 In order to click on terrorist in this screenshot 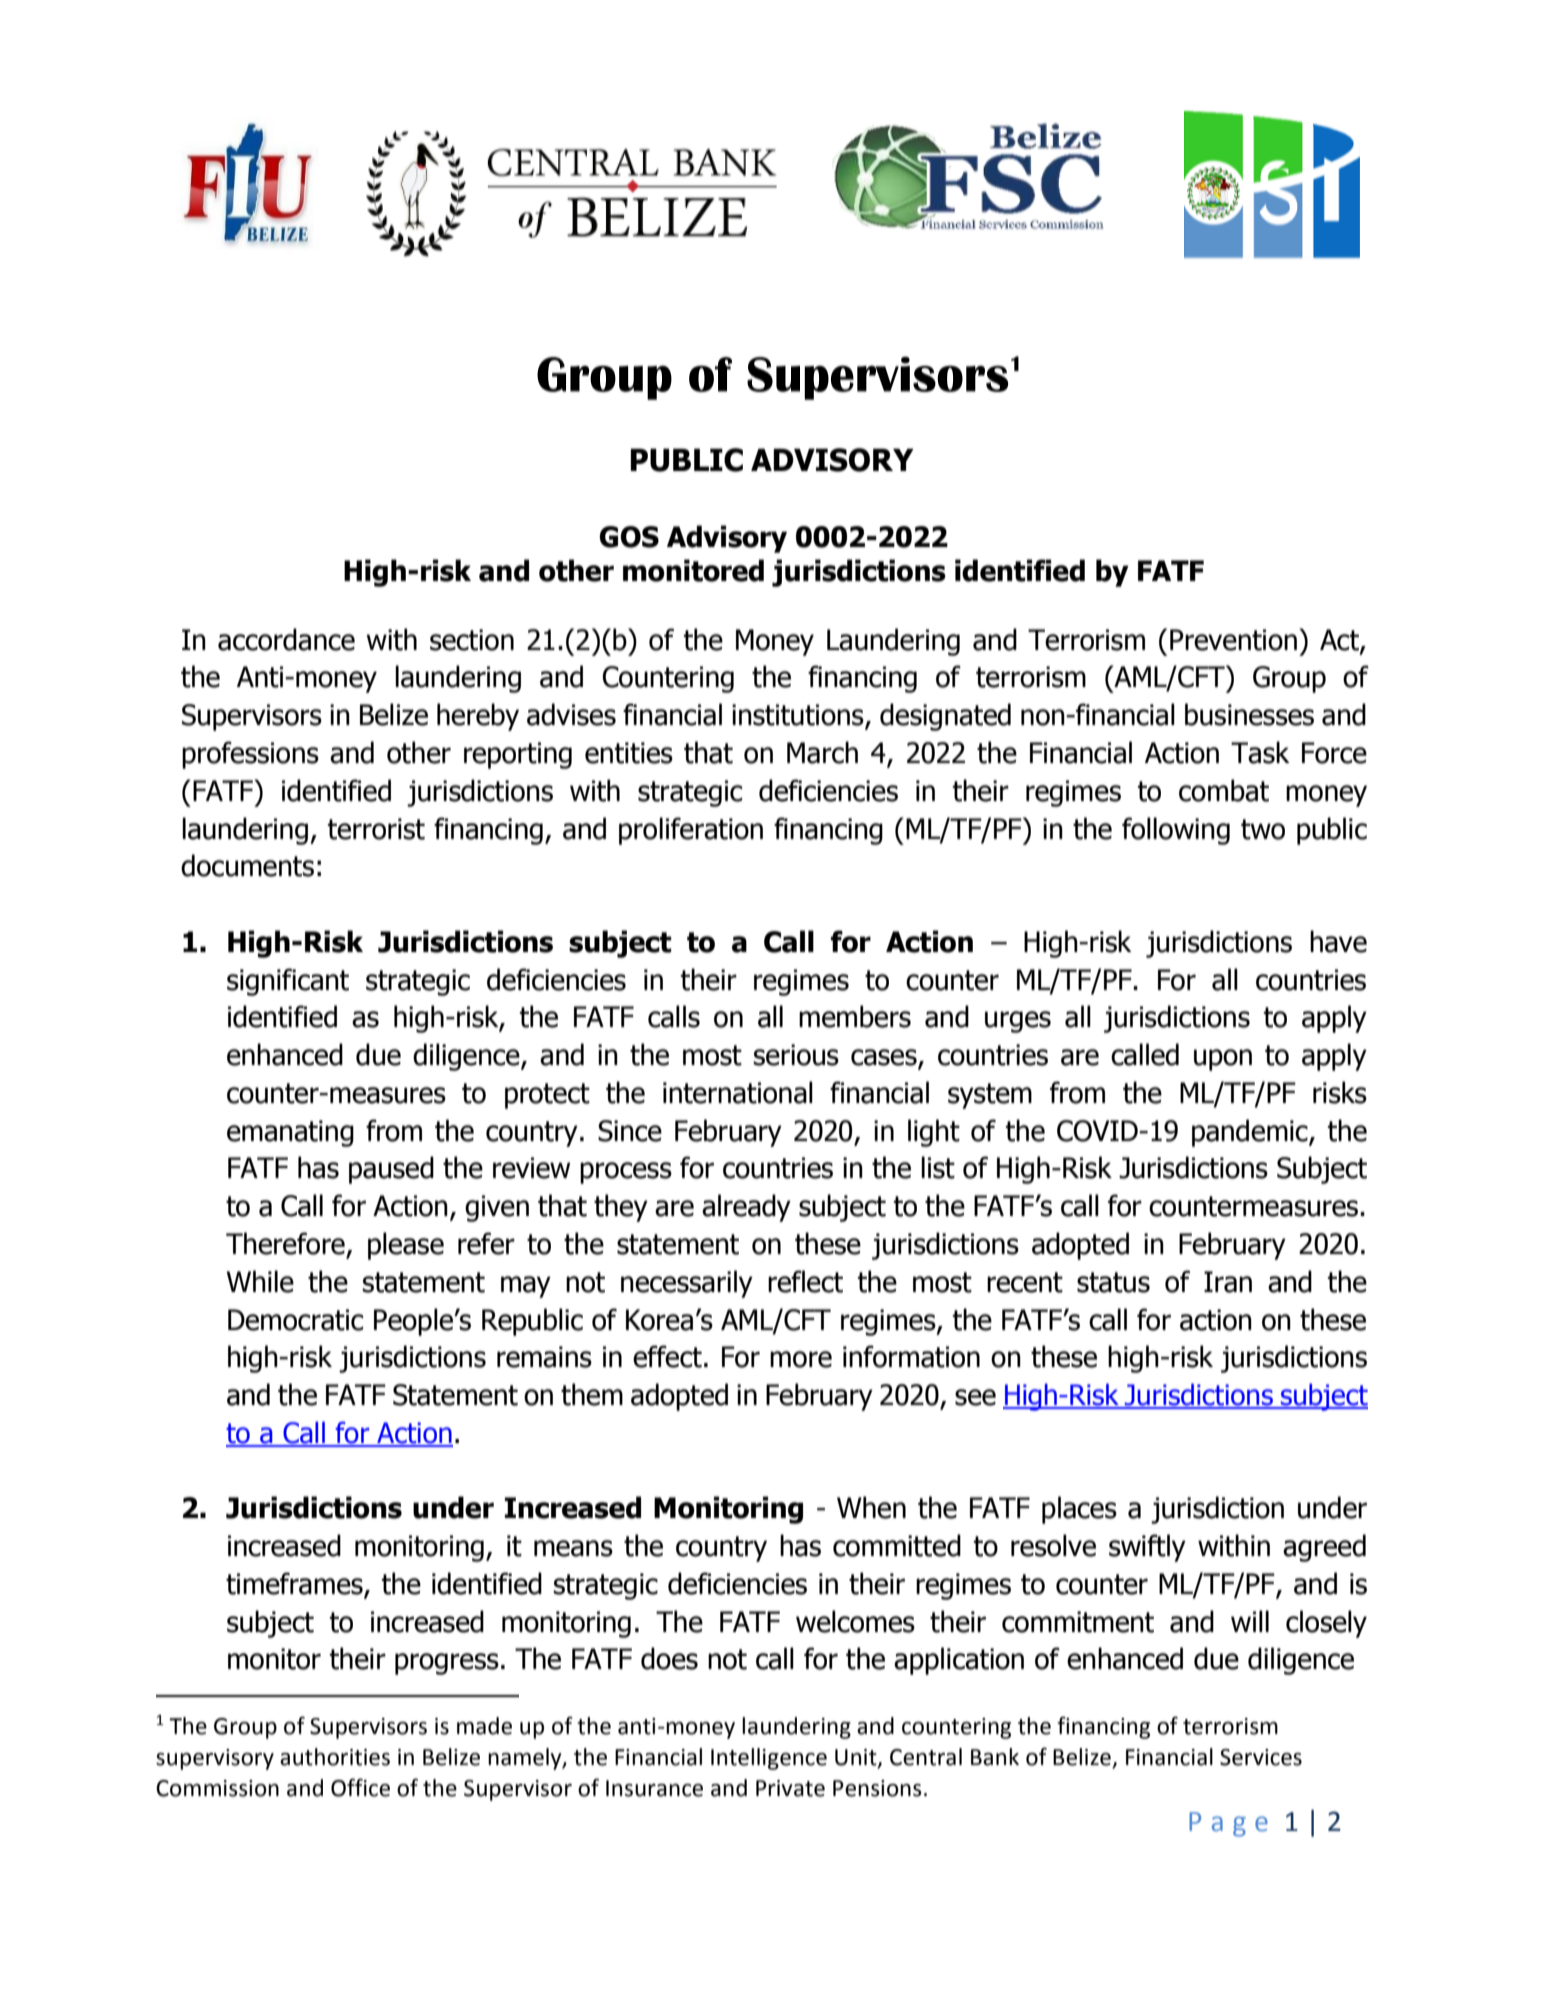, I will do `click(376, 829)`.
